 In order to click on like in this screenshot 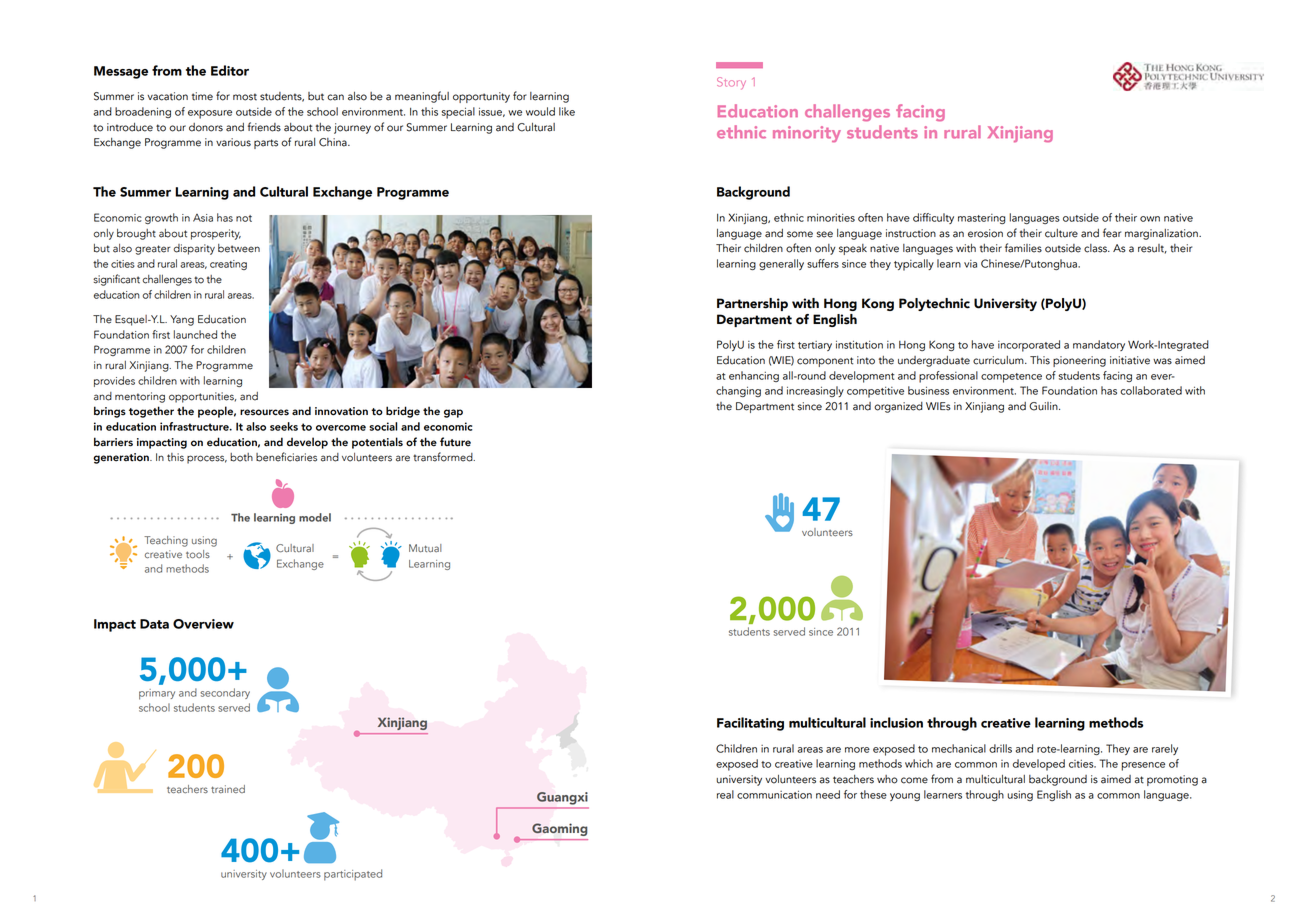, I will do `click(567, 111)`.
